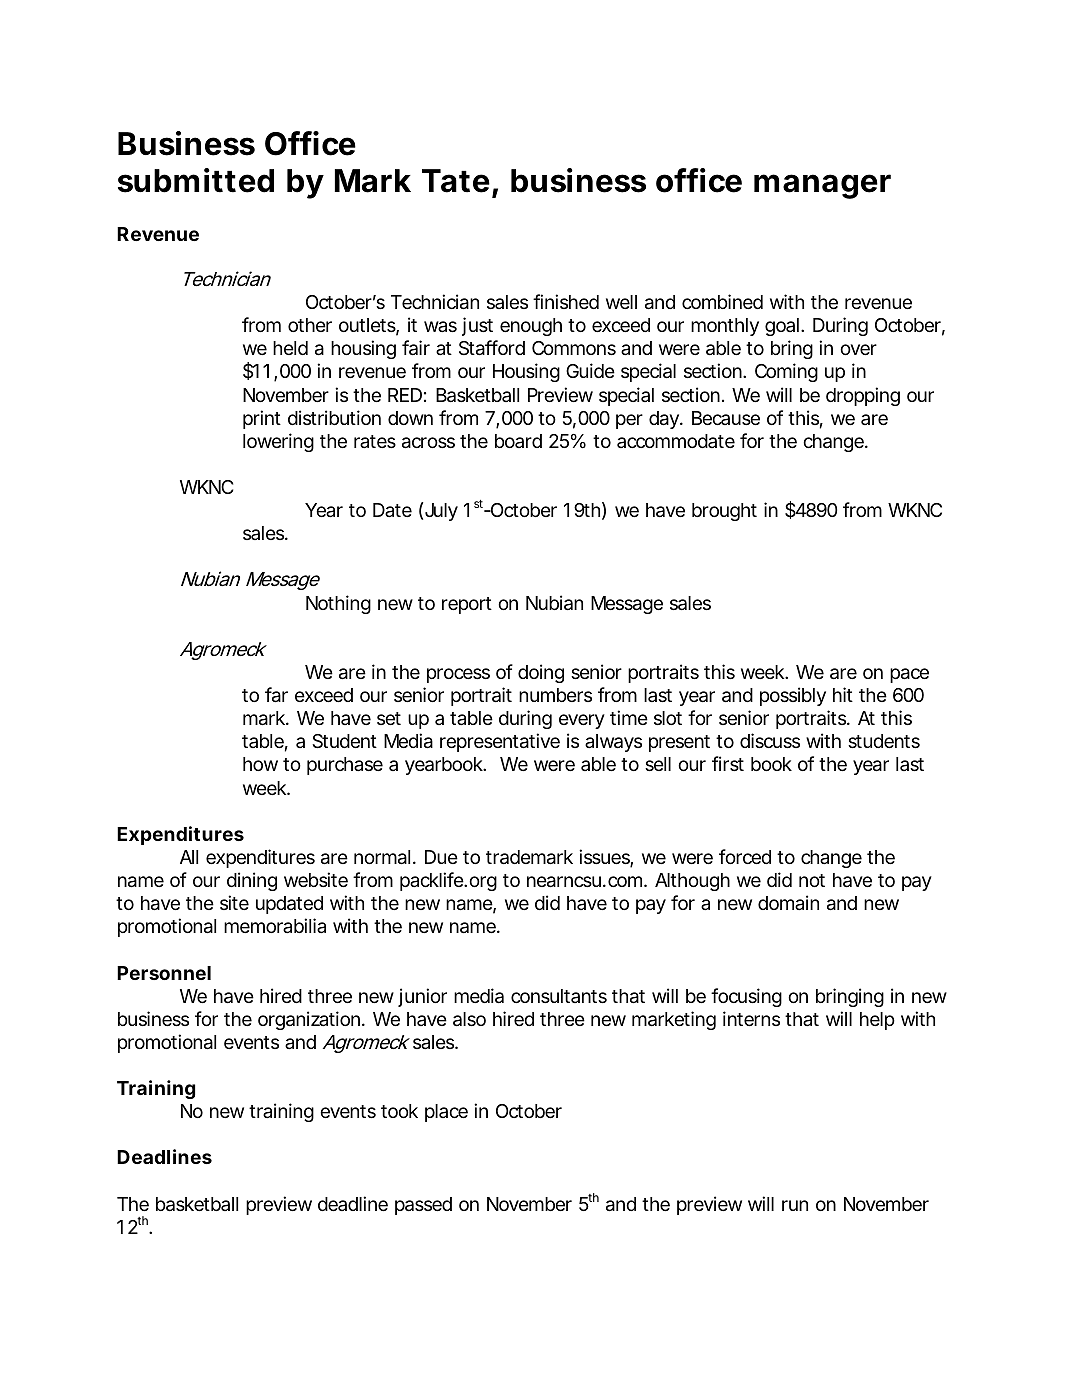 The height and width of the screenshot is (1379, 1066). What do you see at coordinates (746, 997) in the screenshot?
I see `focusing` at bounding box center [746, 997].
